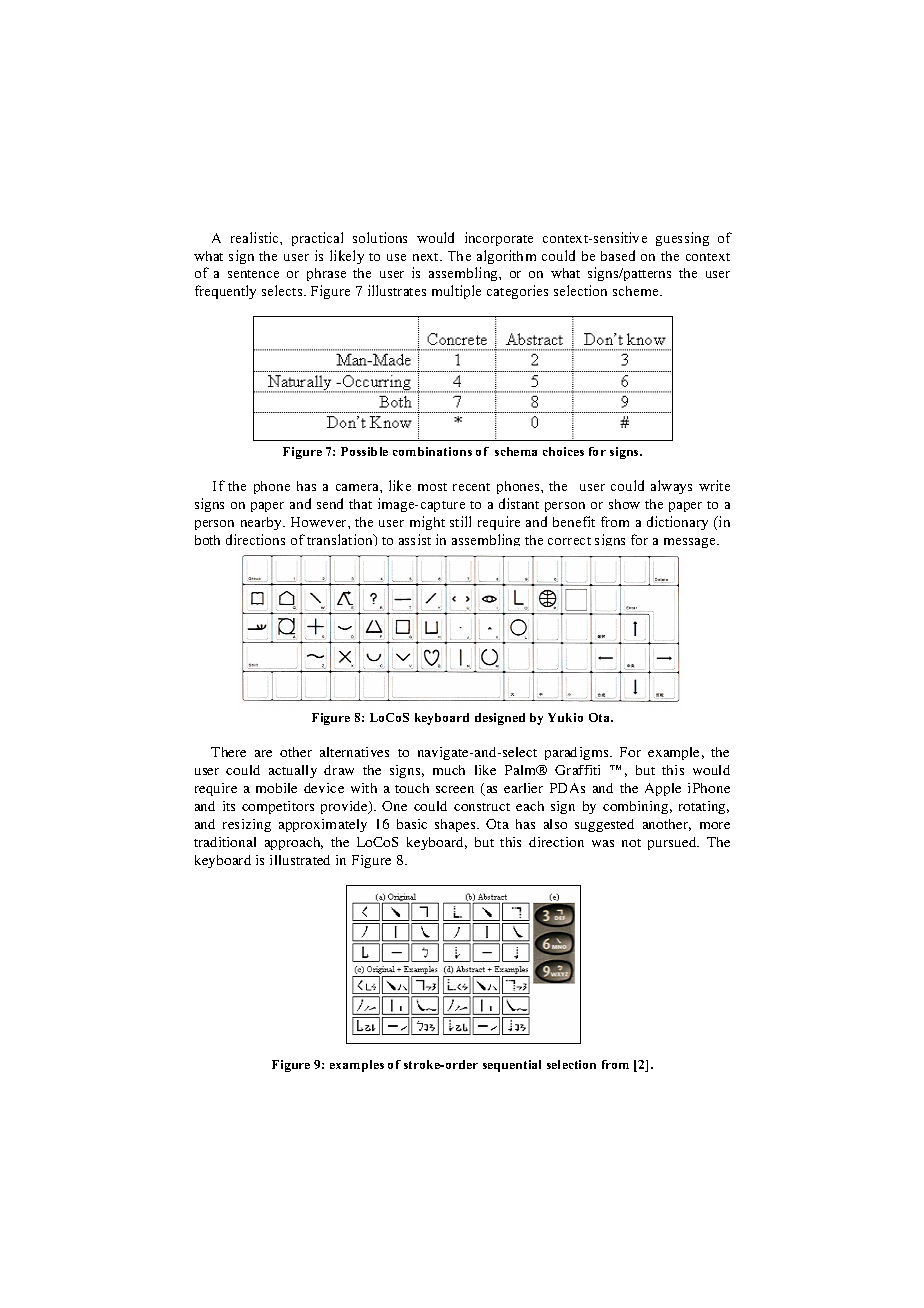 Image resolution: width=924 pixels, height=1308 pixels. I want to click on nearby, so click(262, 523).
